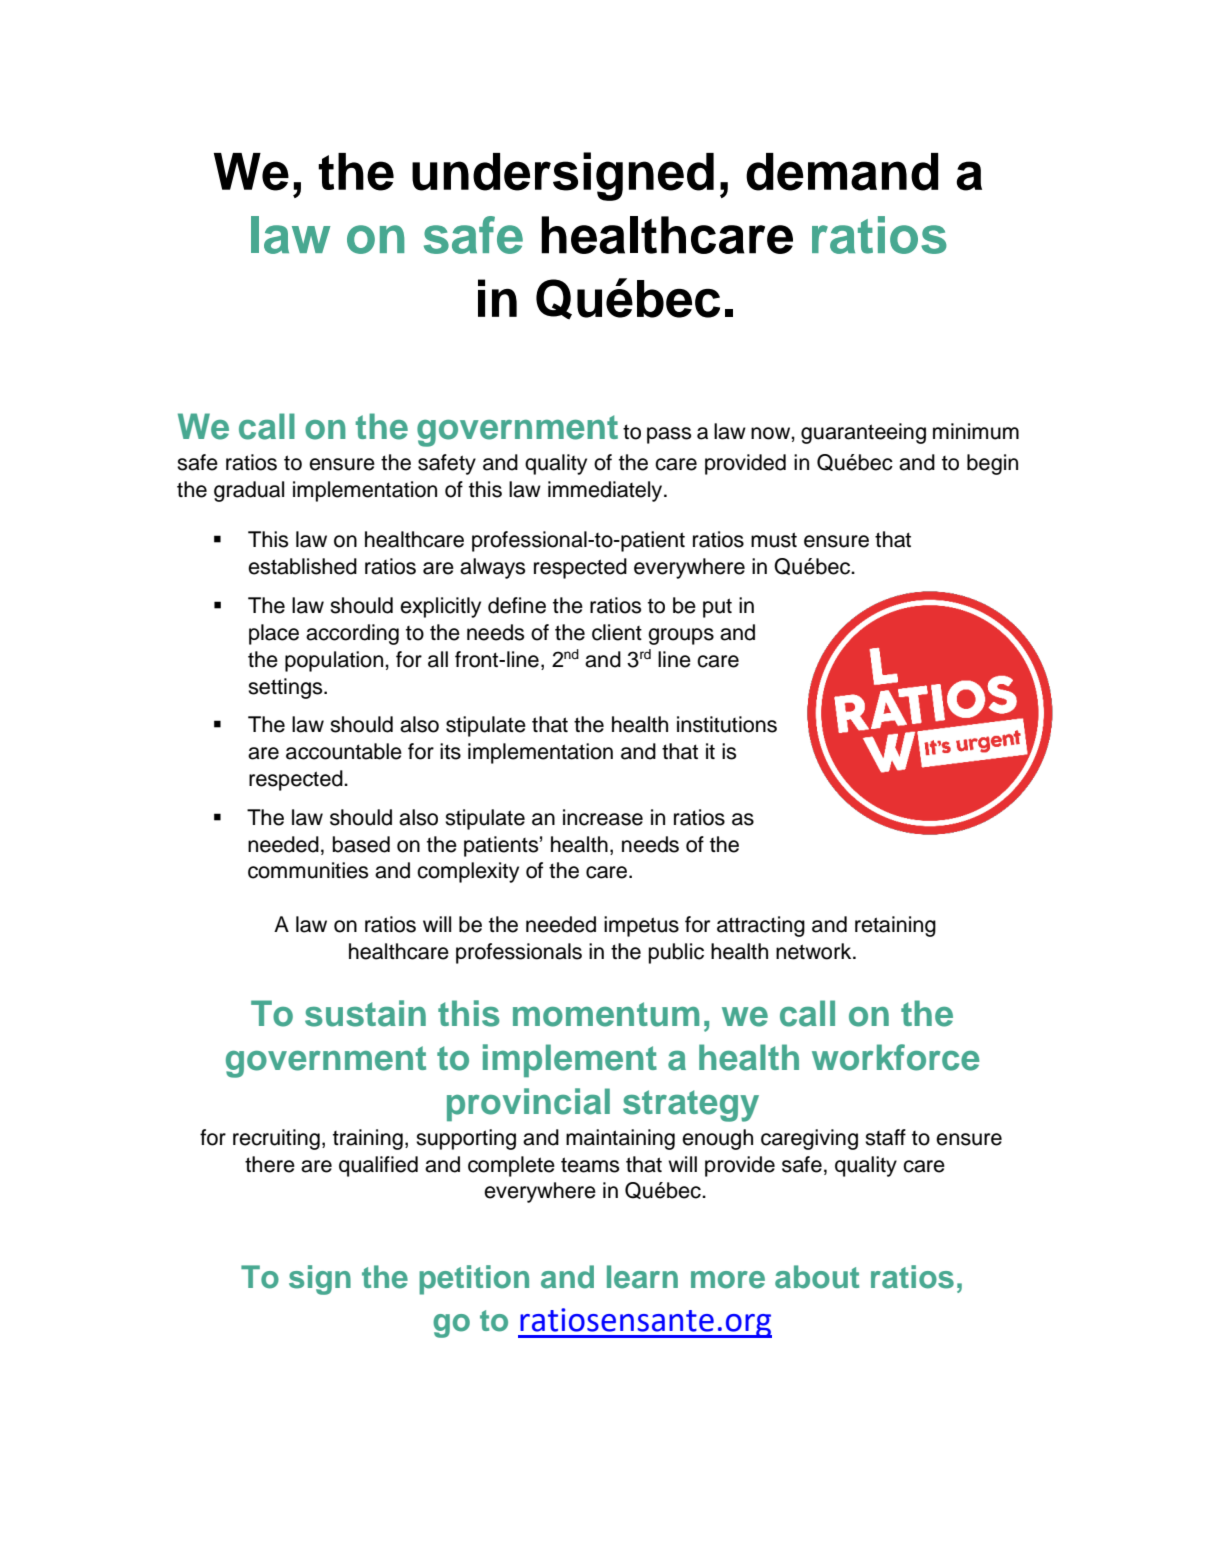 The height and width of the screenshot is (1559, 1205). Describe the element at coordinates (249, 491) in the screenshot. I see `gradual` at that location.
